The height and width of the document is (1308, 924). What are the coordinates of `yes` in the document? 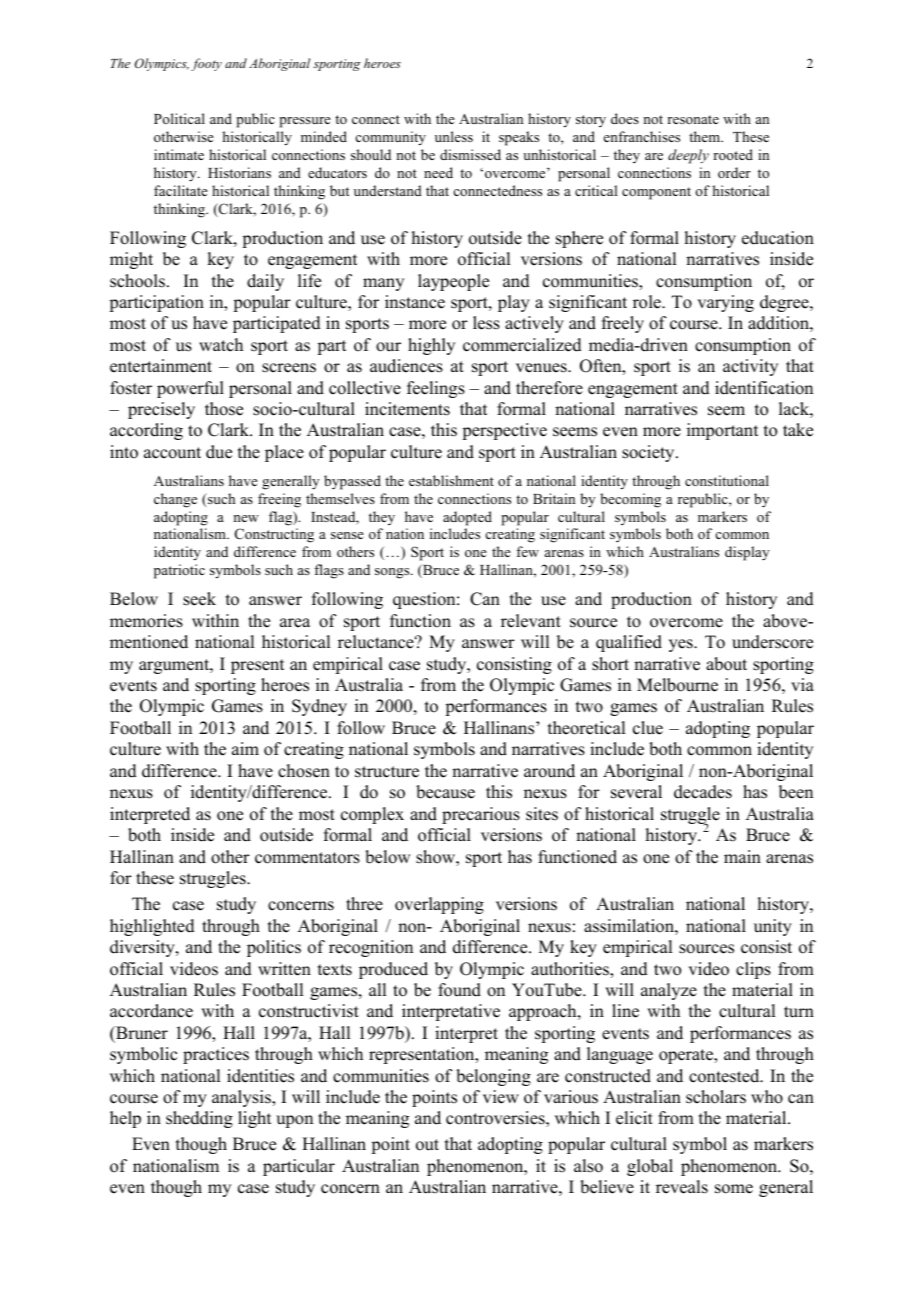 It's located at (682, 645).
